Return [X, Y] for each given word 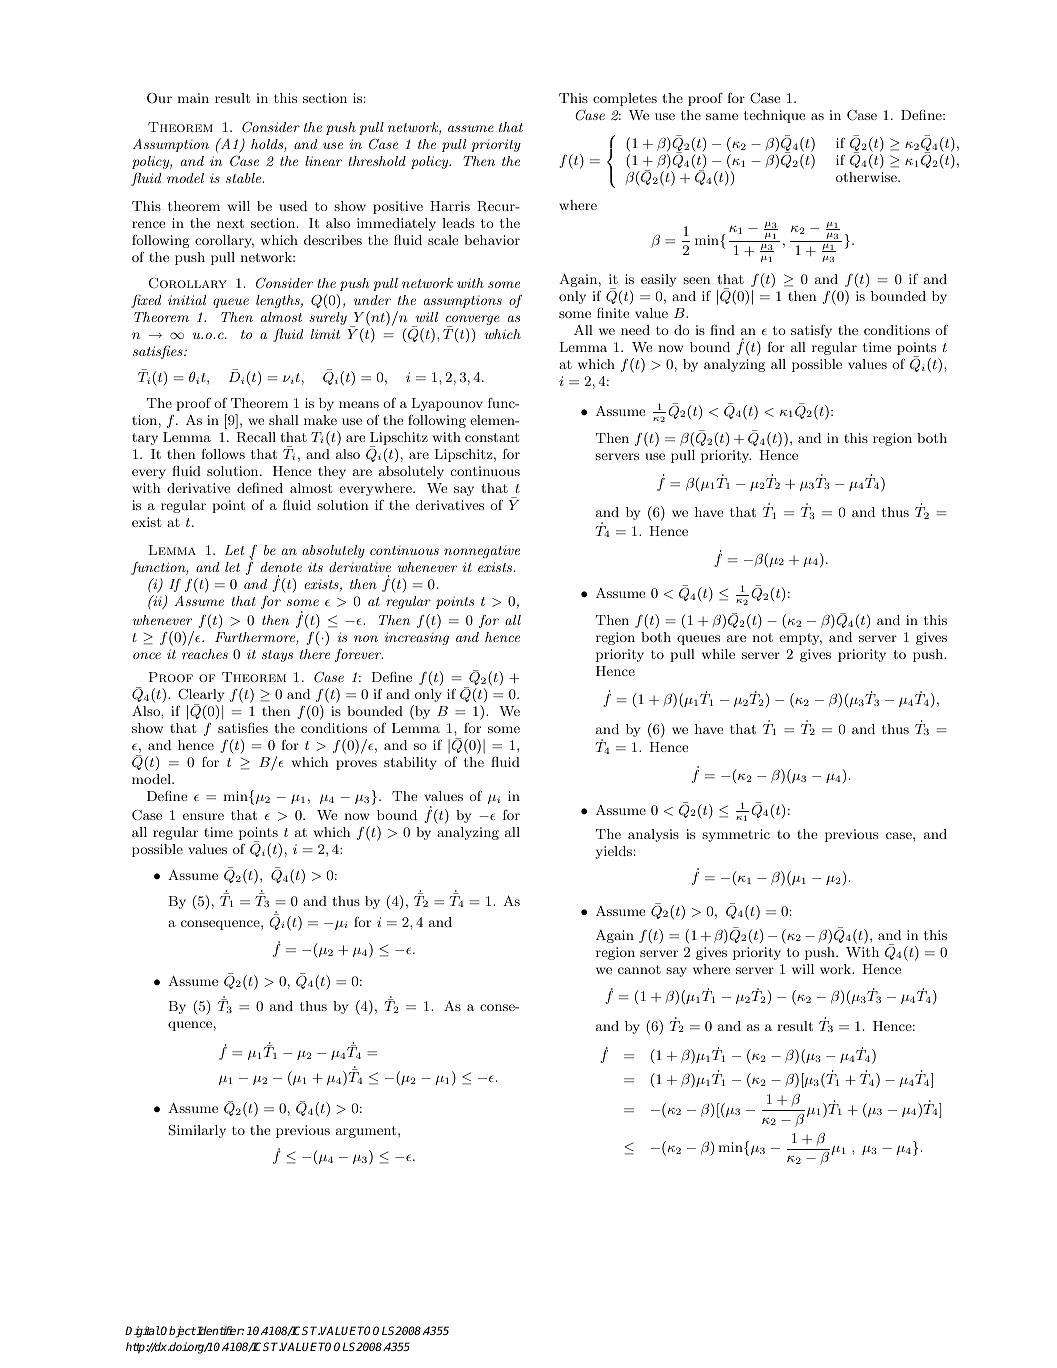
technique [774, 116]
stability [410, 763]
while [718, 654]
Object [178, 1332]
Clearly [201, 696]
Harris [450, 206]
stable [245, 178]
